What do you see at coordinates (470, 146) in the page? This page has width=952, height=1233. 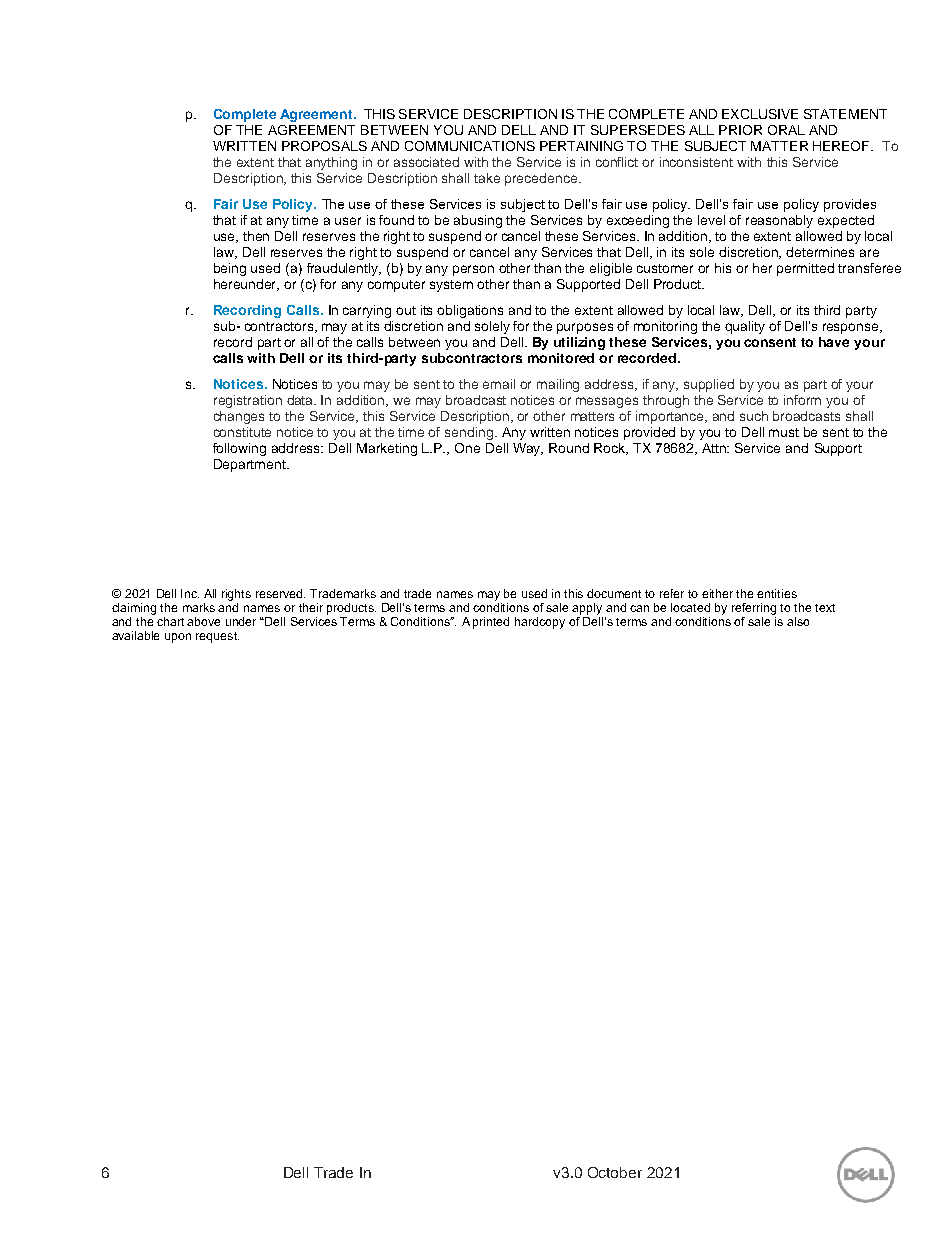 I see `COMMUNICATIONS` at bounding box center [470, 146].
